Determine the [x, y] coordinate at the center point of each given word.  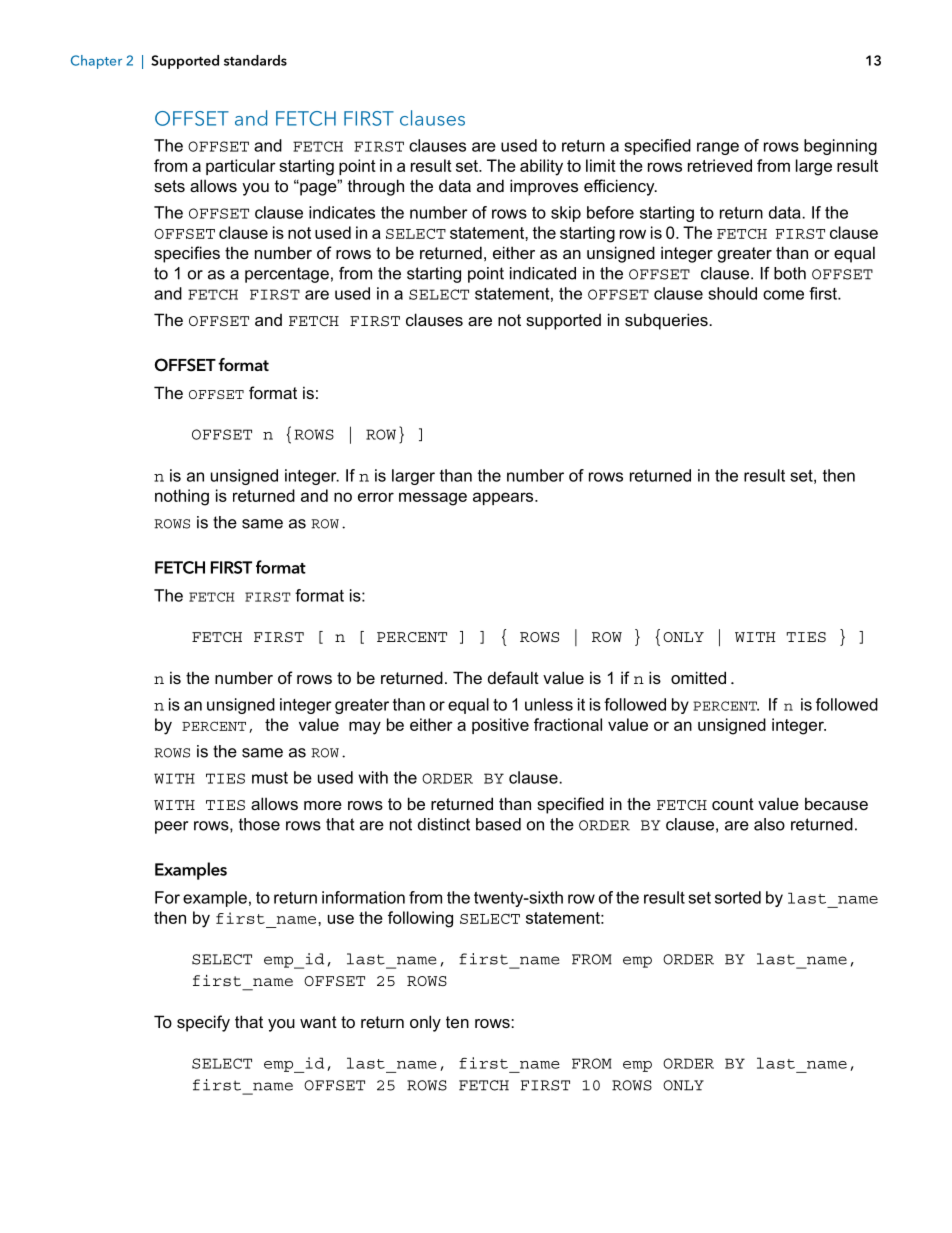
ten [457, 1022]
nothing [182, 497]
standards [255, 60]
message [433, 499]
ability [541, 167]
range [718, 148]
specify [203, 1023]
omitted [698, 677]
